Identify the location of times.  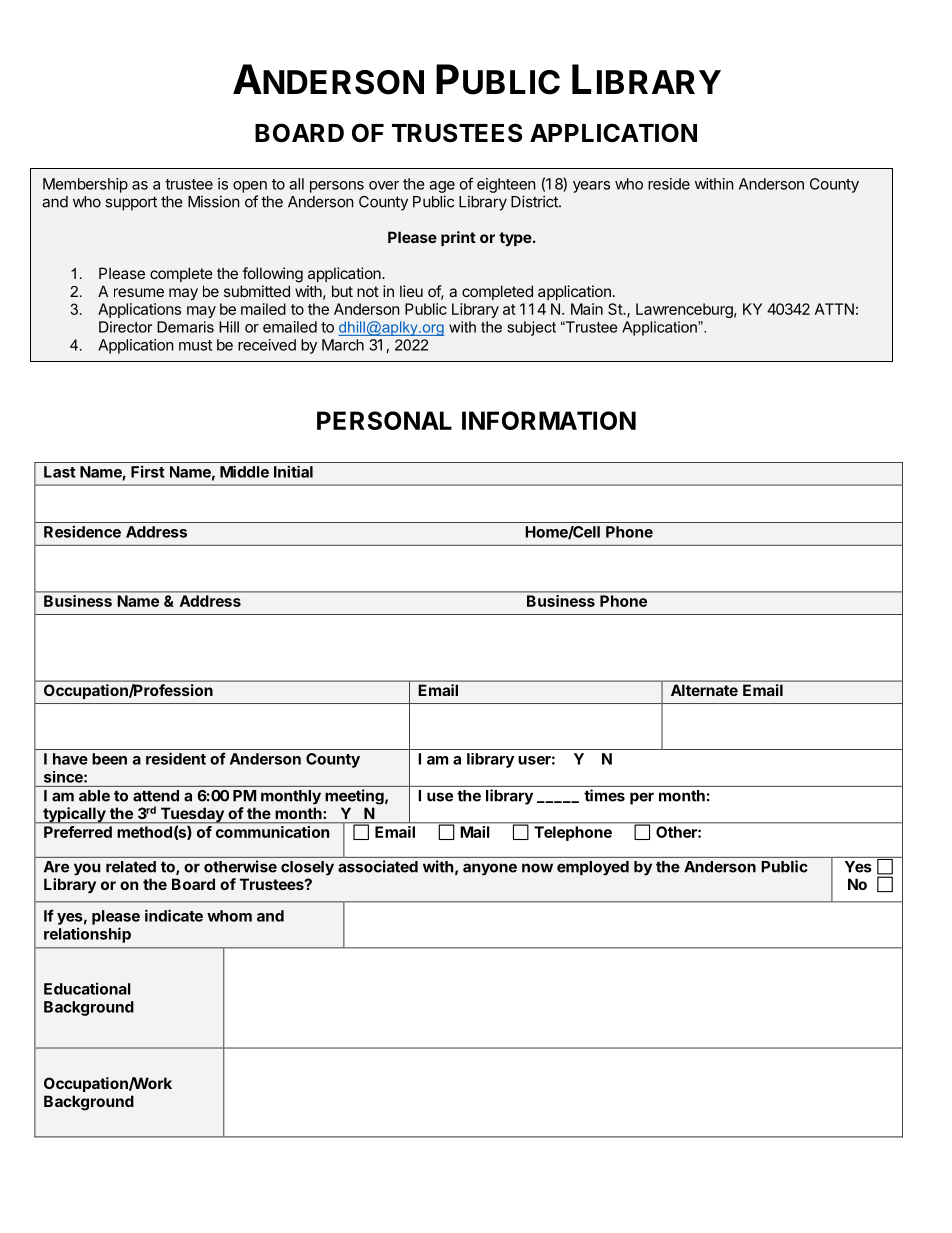
(604, 795).
